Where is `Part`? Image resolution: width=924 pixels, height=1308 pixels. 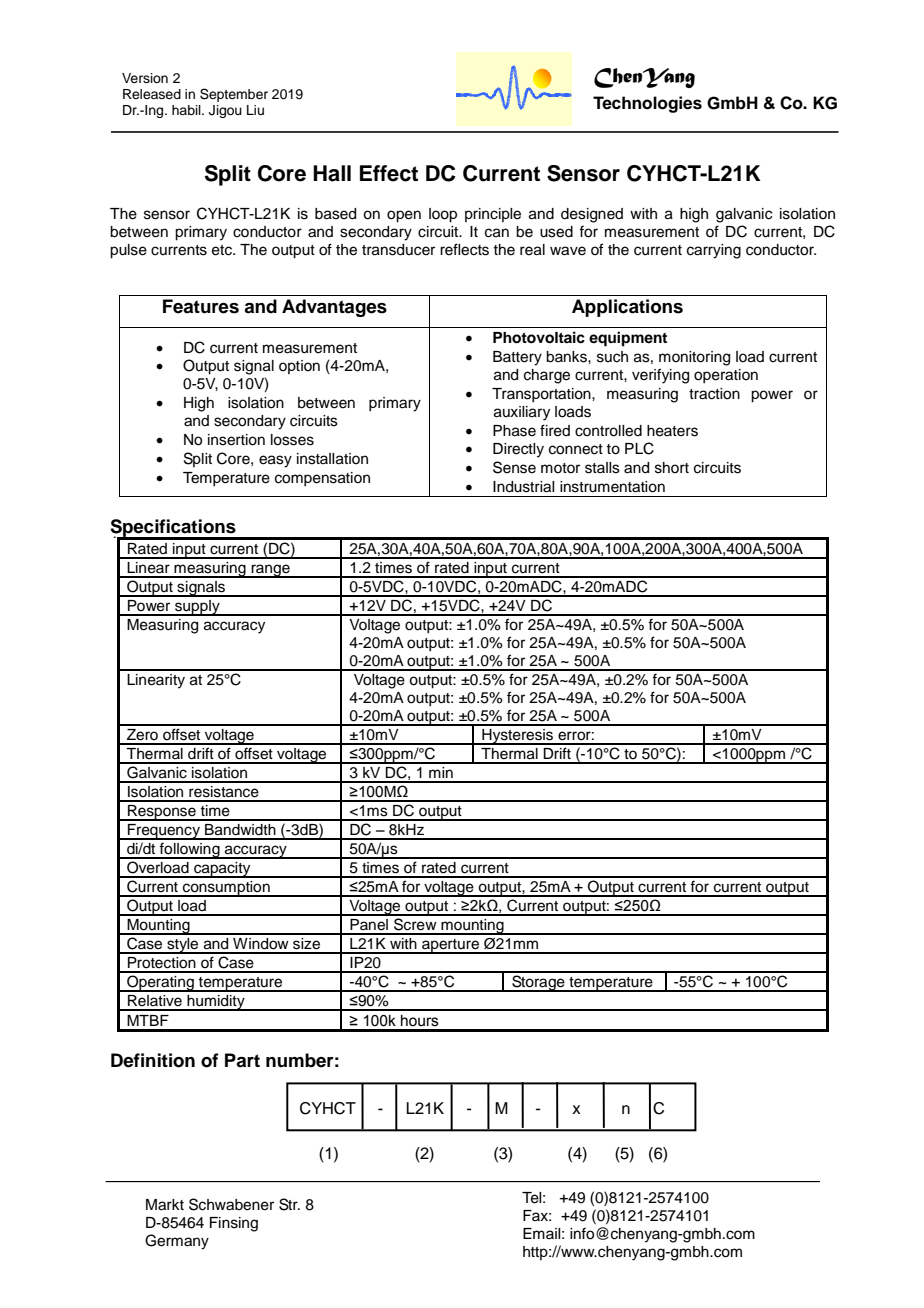
Part is located at coordinates (242, 1060).
